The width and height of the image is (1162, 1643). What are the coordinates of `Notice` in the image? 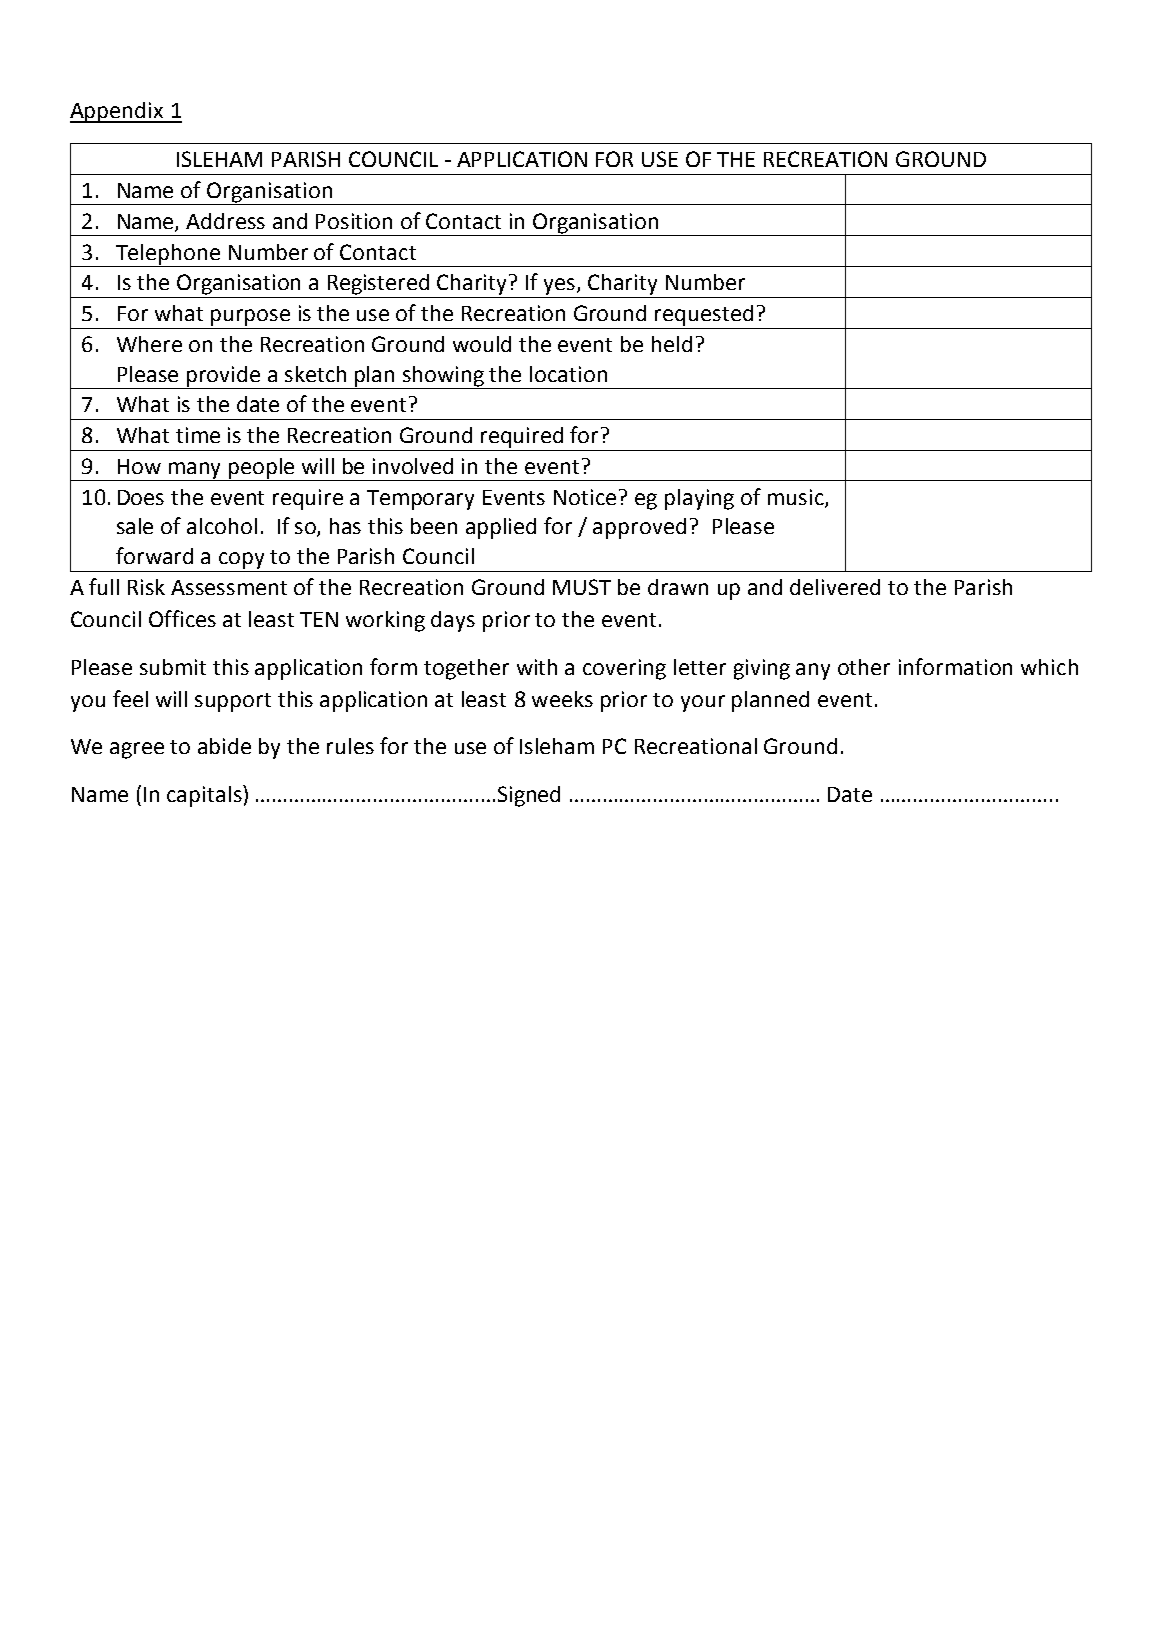 It's located at (585, 497).
